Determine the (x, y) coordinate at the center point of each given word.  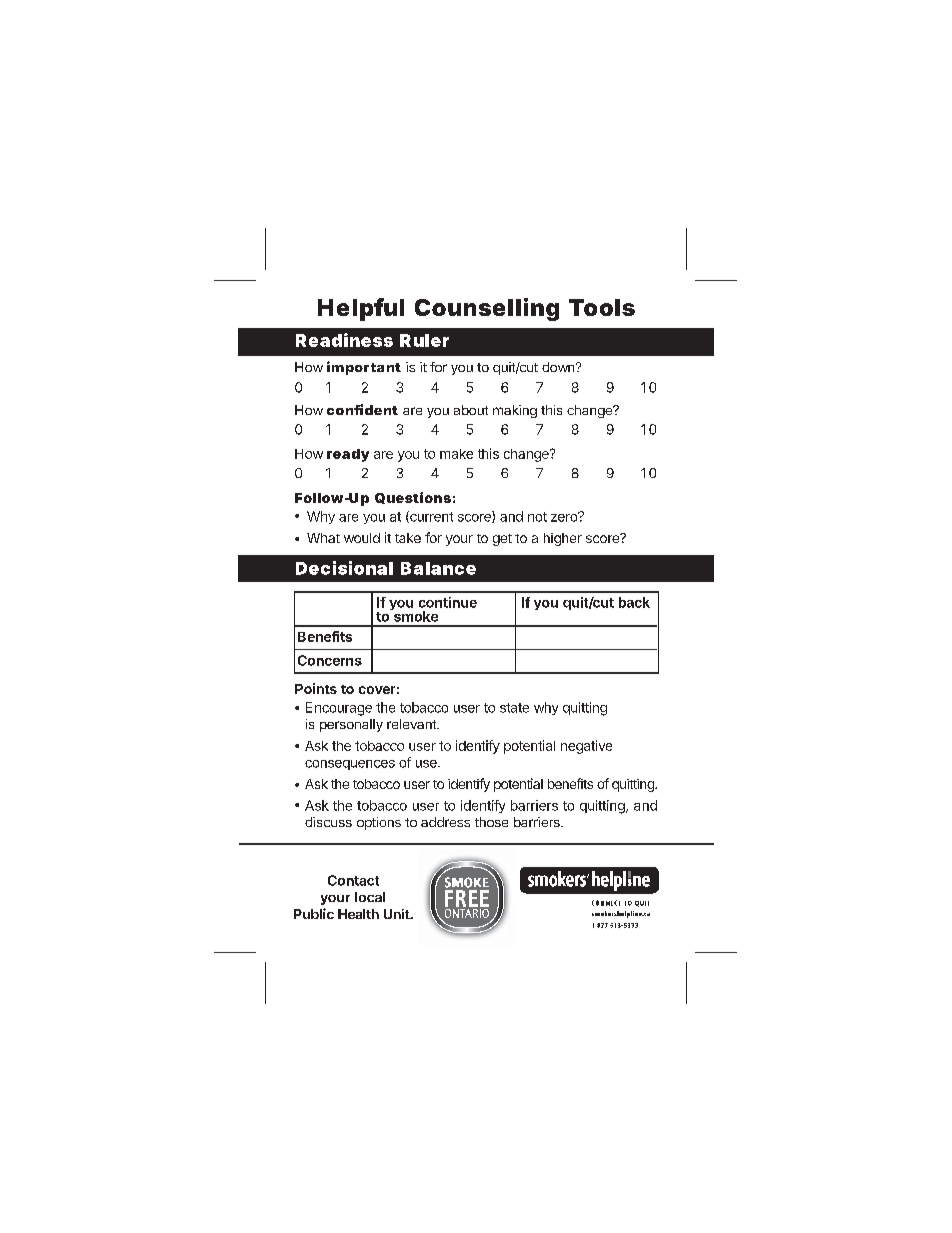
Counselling (487, 309)
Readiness (344, 340)
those (491, 822)
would (362, 538)
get (502, 540)
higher (563, 539)
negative (586, 747)
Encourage (339, 709)
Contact (353, 880)
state (514, 708)
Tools (602, 307)
